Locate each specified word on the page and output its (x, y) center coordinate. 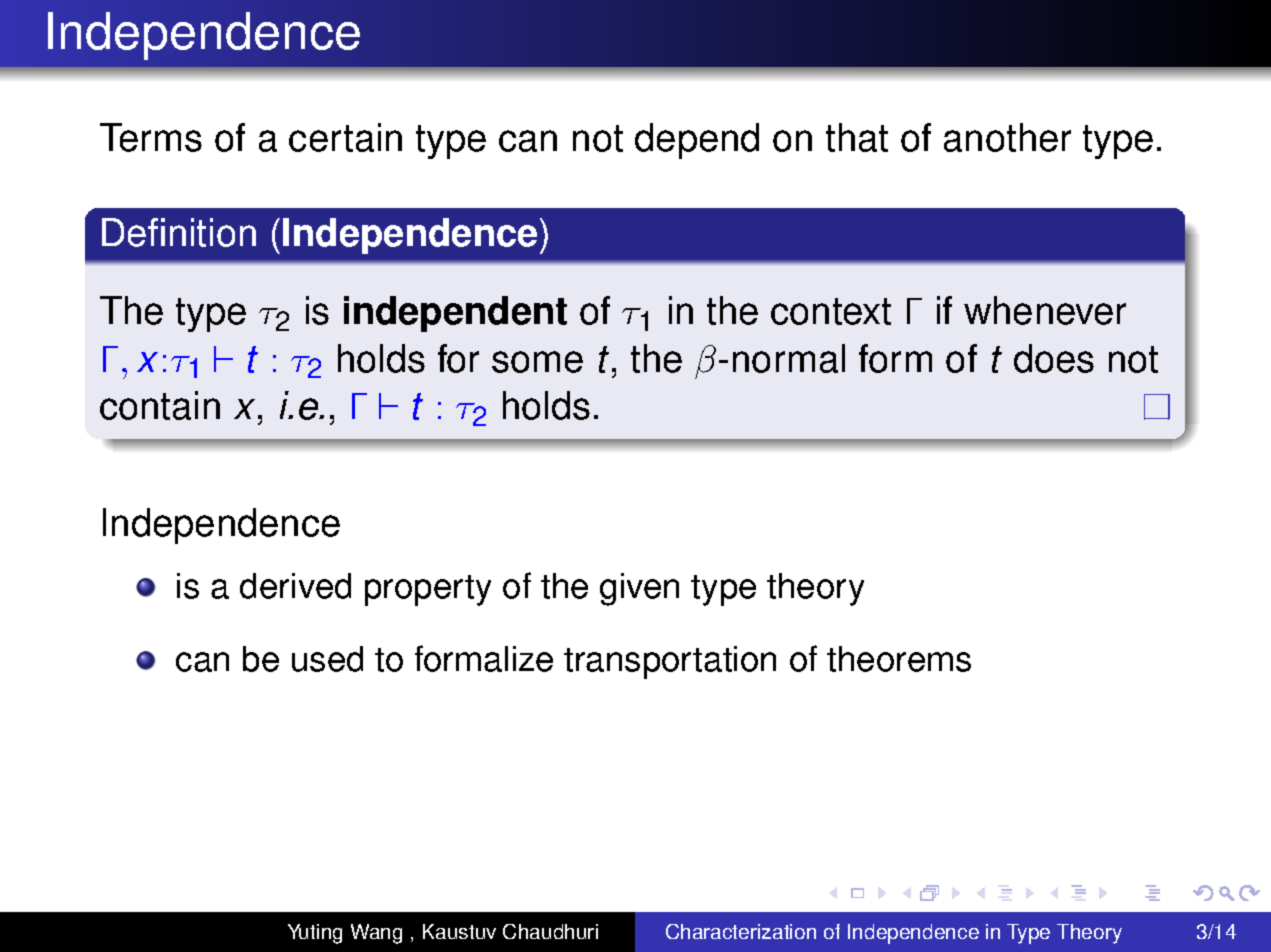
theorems (899, 659)
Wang (376, 934)
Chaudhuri (550, 931)
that (857, 137)
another (1007, 137)
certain (345, 137)
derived (295, 586)
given (639, 589)
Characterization (741, 931)
